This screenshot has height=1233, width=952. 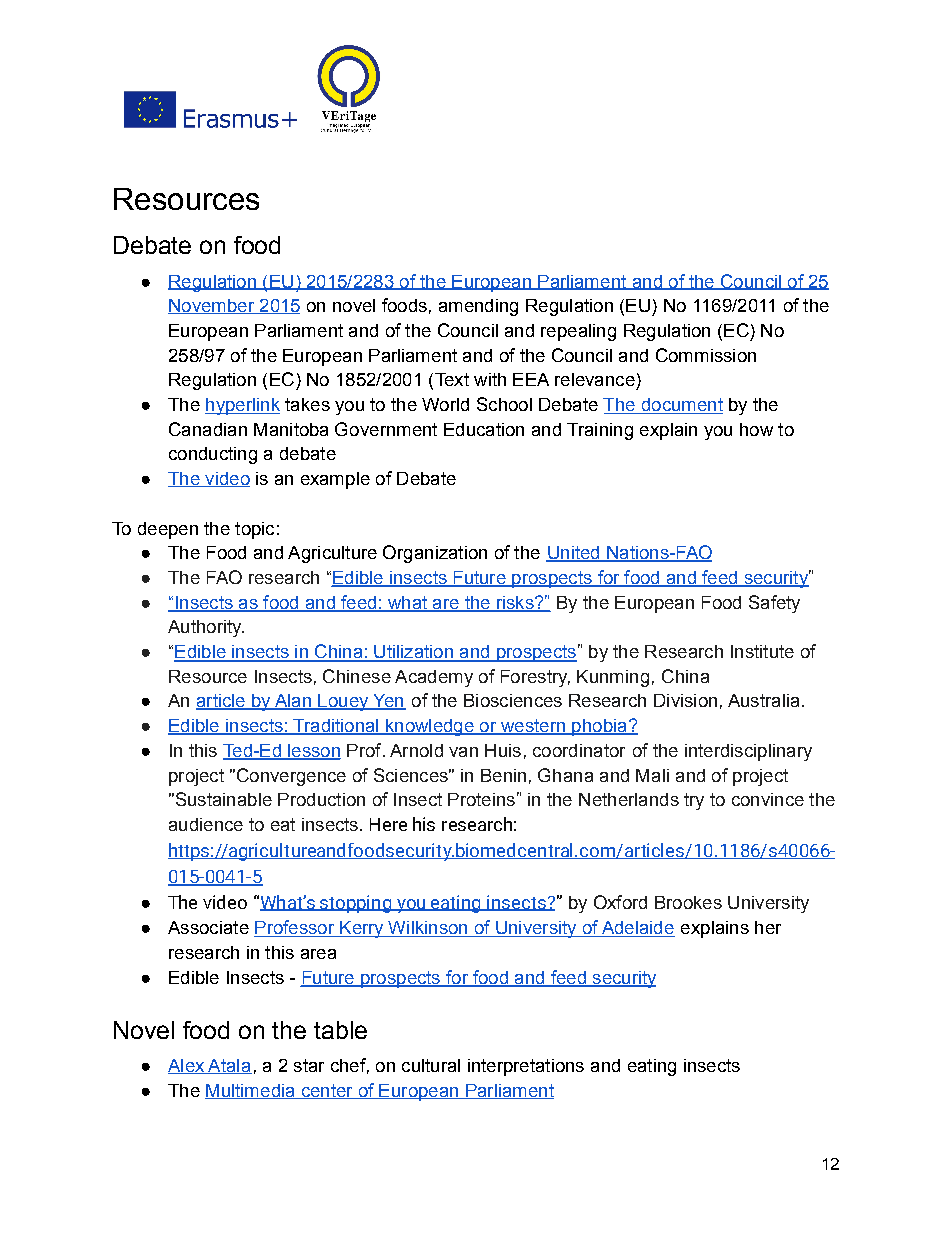 I want to click on Commission, so click(x=706, y=355).
